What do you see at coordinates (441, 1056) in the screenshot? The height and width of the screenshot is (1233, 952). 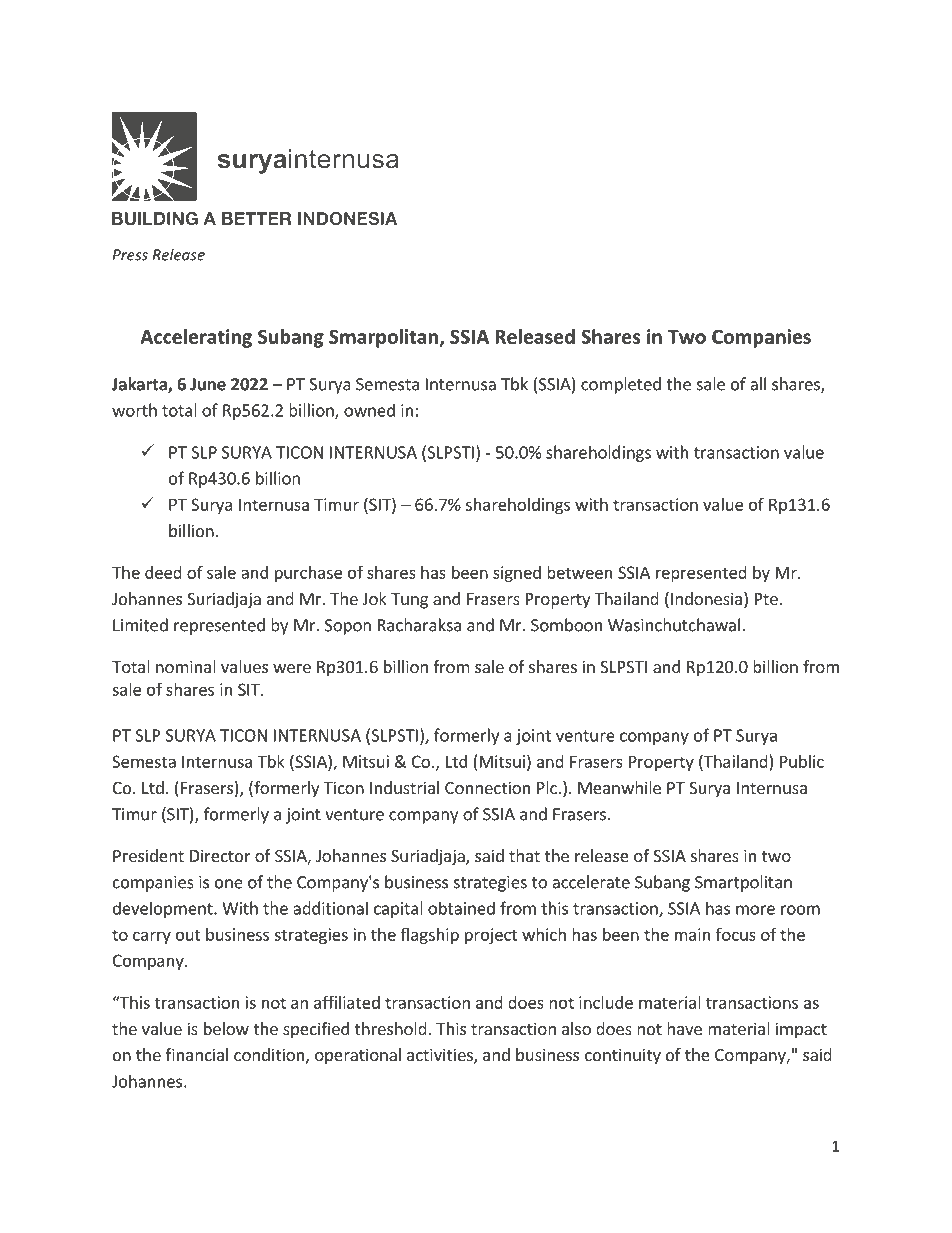 I see `activities` at bounding box center [441, 1056].
